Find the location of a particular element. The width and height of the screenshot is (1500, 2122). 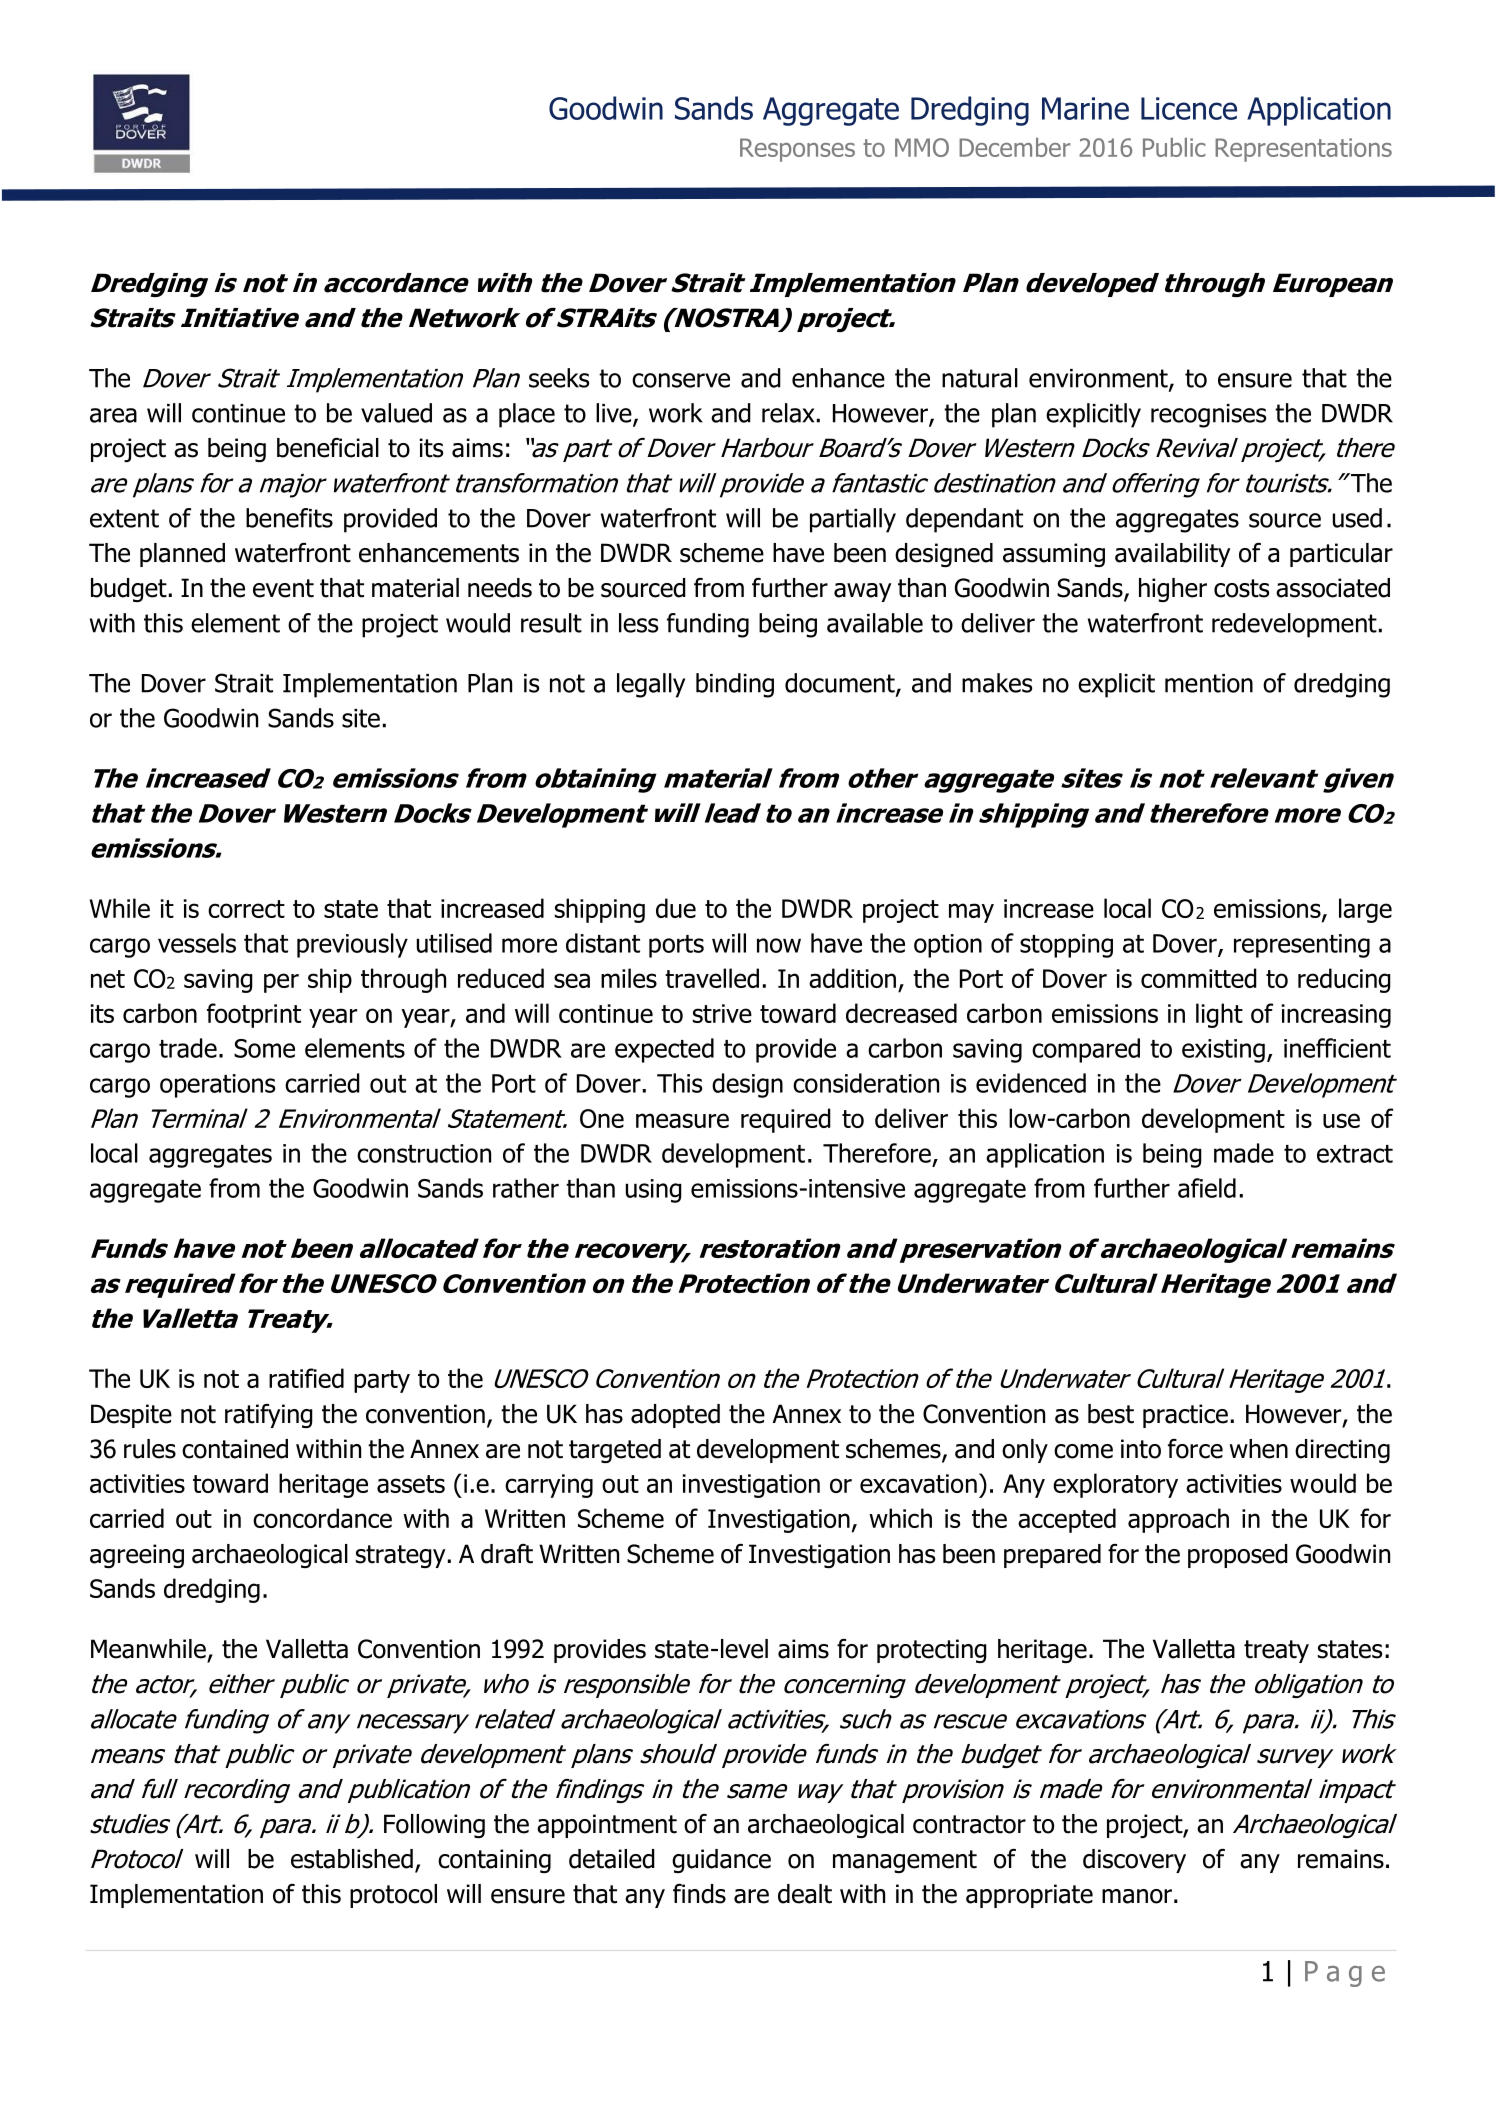

less is located at coordinates (638, 623).
